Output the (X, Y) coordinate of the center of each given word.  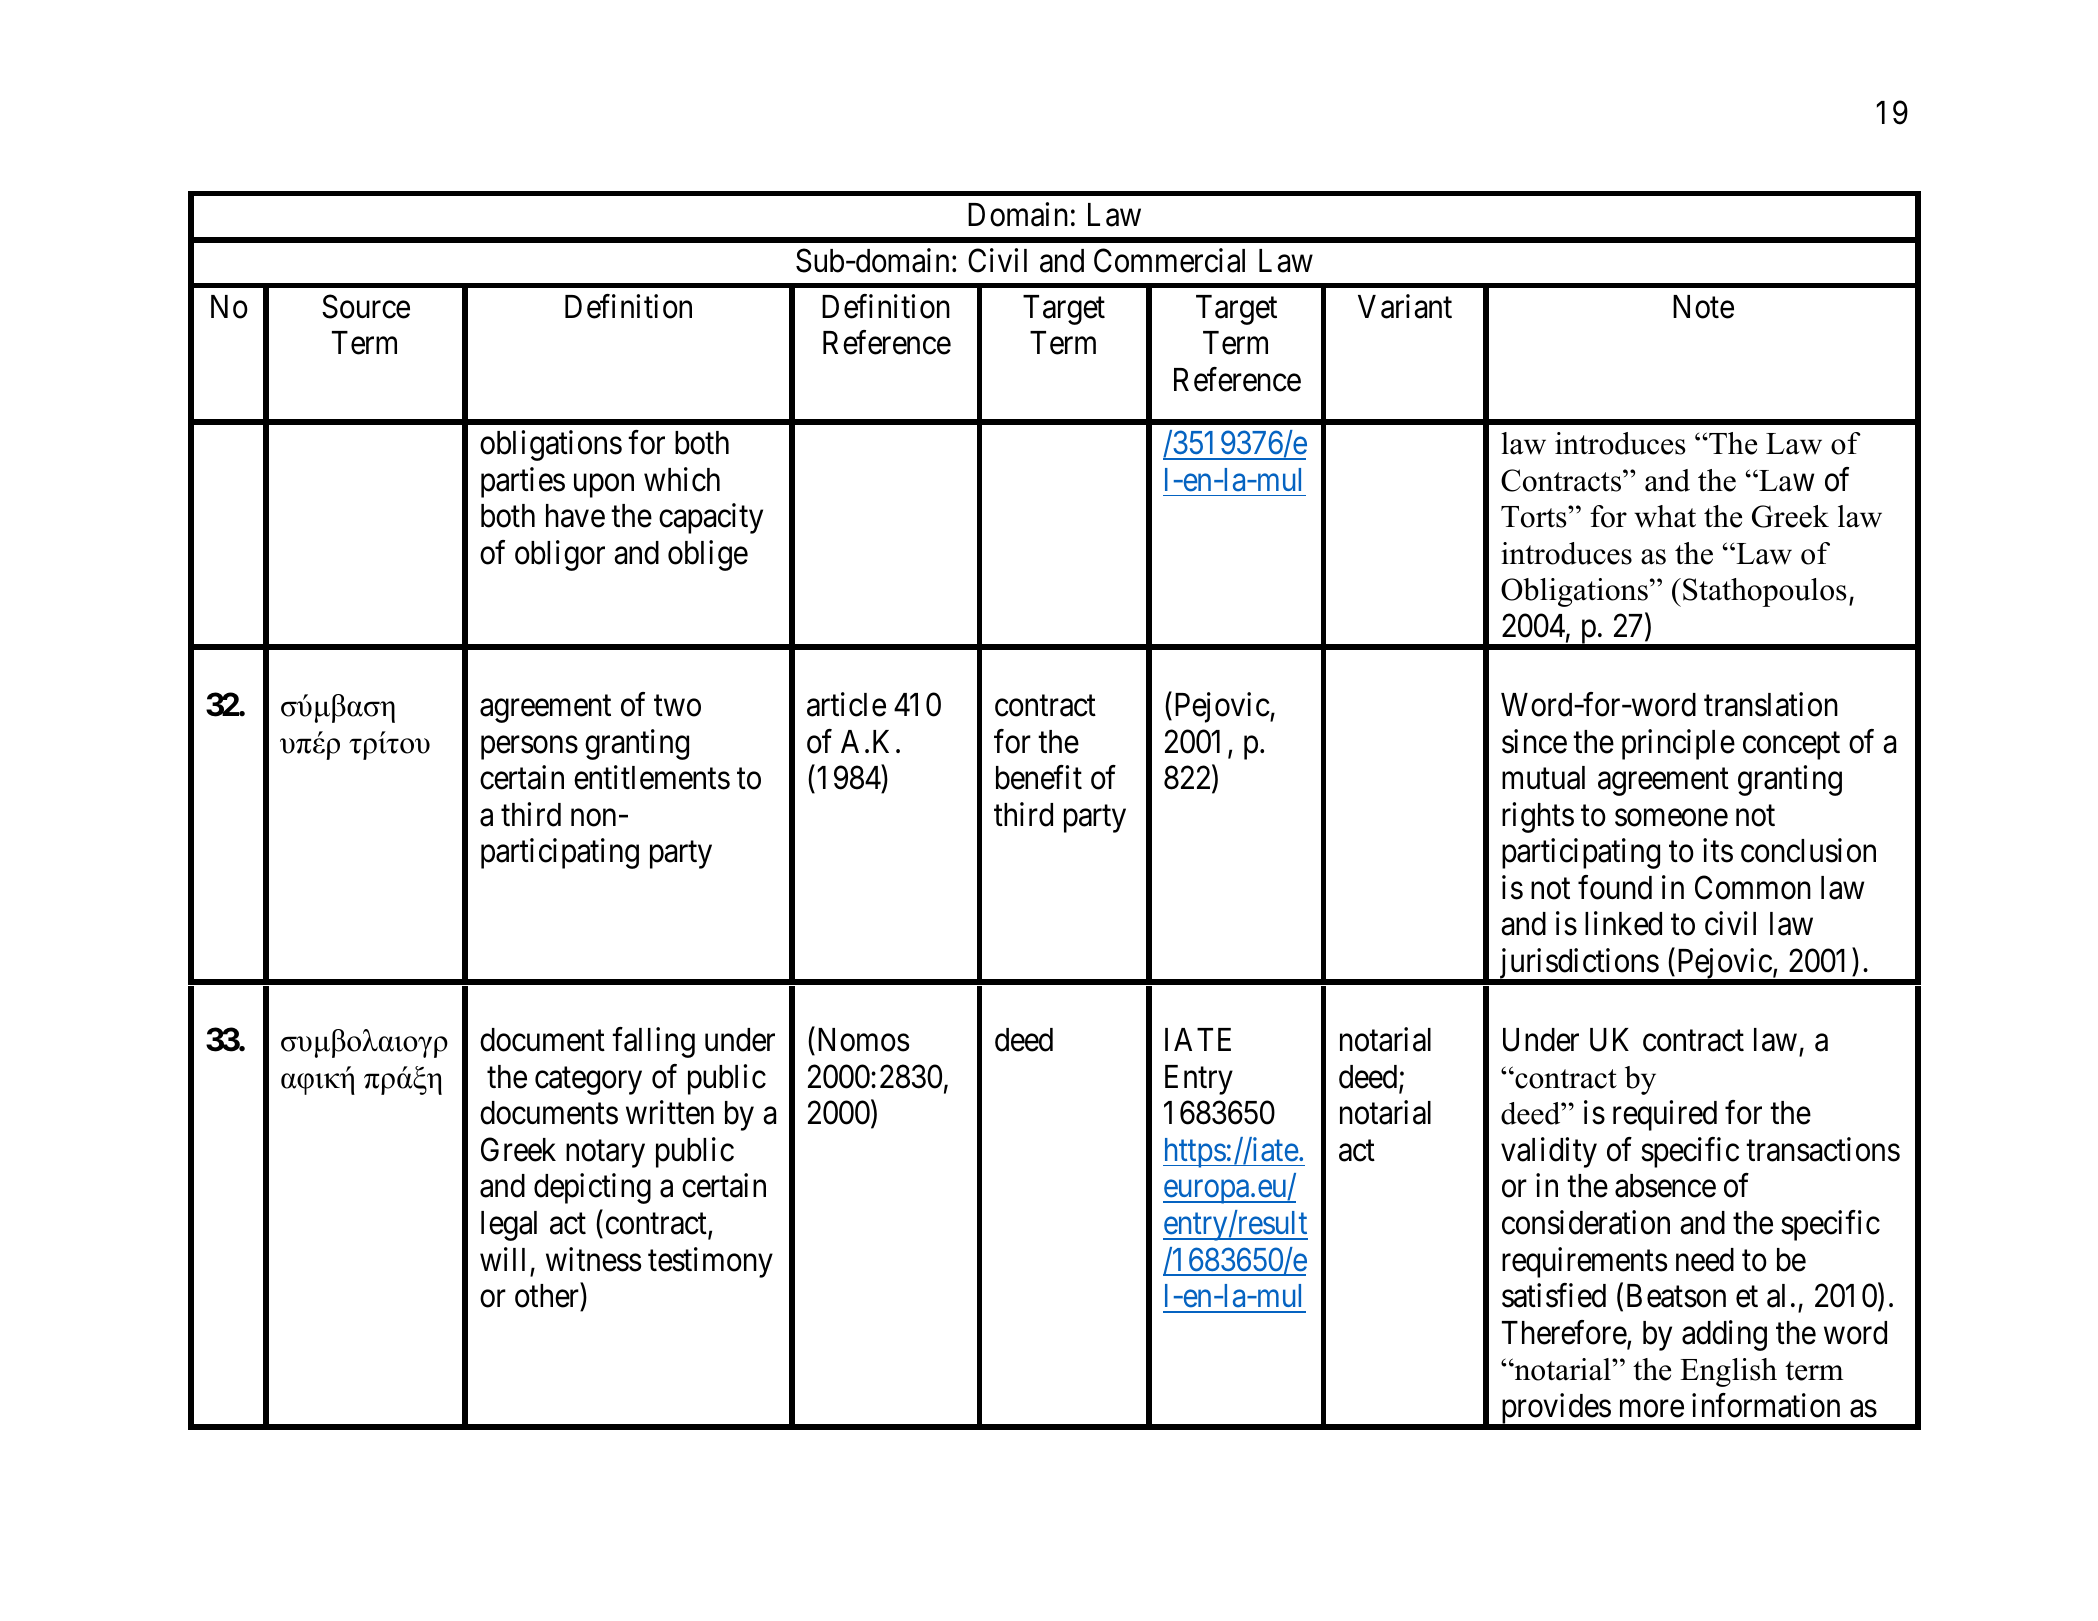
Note (1703, 307)
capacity (711, 519)
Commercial (1169, 260)
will (502, 1259)
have (575, 516)
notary (605, 1154)
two (677, 706)
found (1615, 887)
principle (1678, 744)
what (1665, 516)
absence (1665, 1186)
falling (653, 1042)
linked (1623, 924)
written (670, 1113)
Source (366, 306)
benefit (1039, 777)
